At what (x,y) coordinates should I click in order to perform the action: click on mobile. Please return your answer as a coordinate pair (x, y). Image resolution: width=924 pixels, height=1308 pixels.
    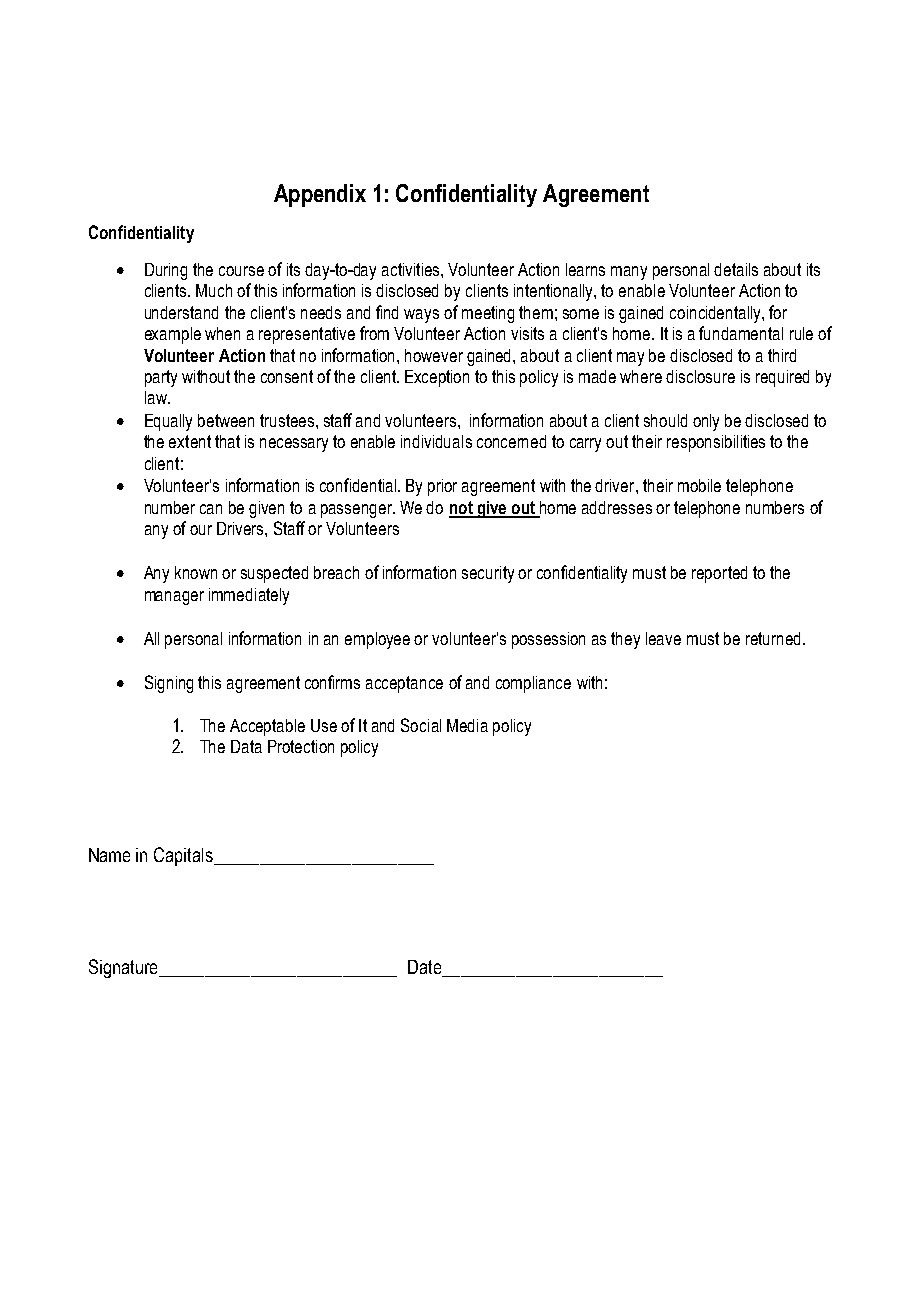
    Looking at the image, I should click on (699, 485).
